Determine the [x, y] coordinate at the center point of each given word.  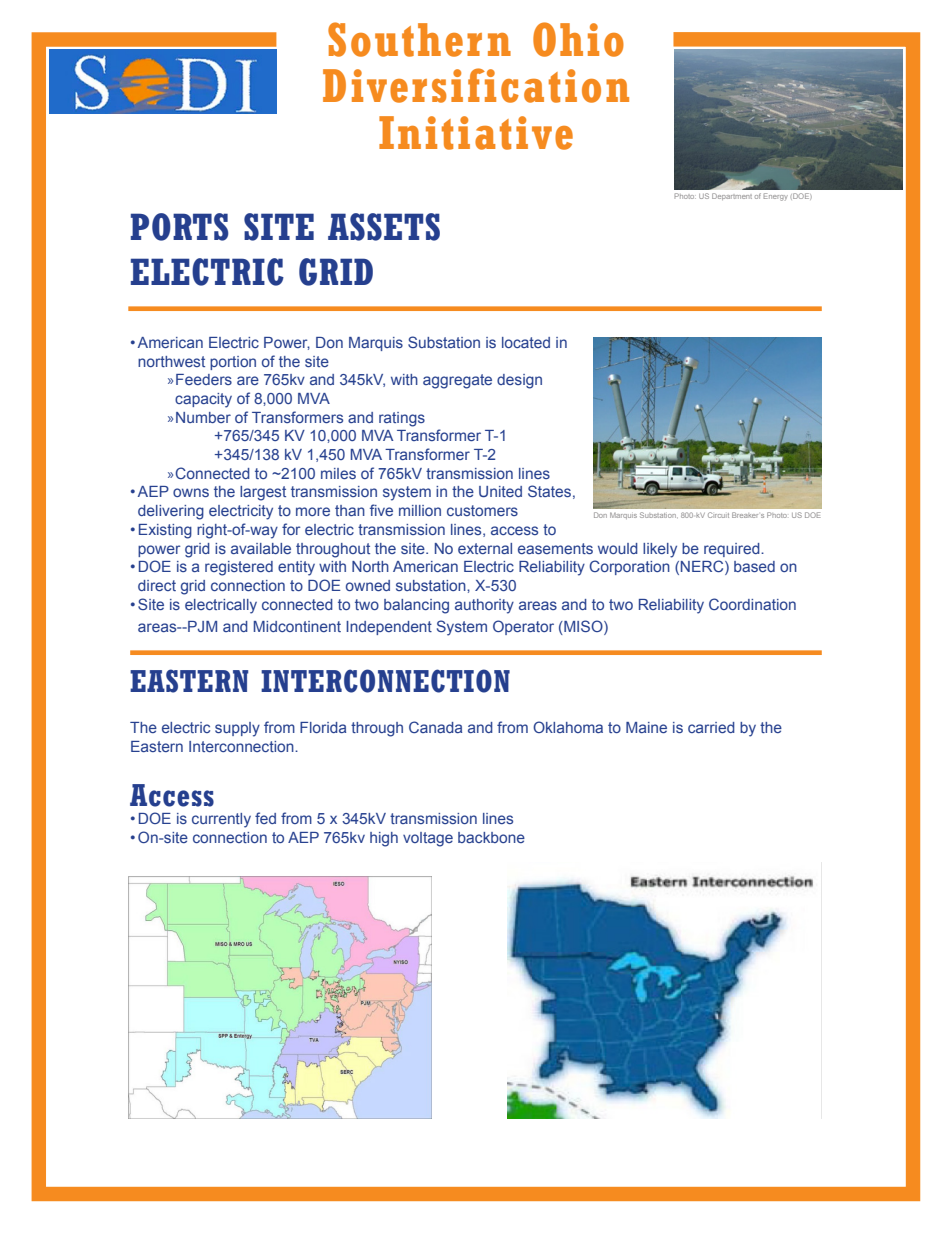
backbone [491, 837]
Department [732, 196]
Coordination [752, 604]
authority [484, 606]
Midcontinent [297, 626]
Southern [419, 39]
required [733, 550]
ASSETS [384, 227]
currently [221, 820]
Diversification [476, 85]
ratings [402, 419]
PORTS [180, 227]
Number [203, 417]
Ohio [578, 39]
